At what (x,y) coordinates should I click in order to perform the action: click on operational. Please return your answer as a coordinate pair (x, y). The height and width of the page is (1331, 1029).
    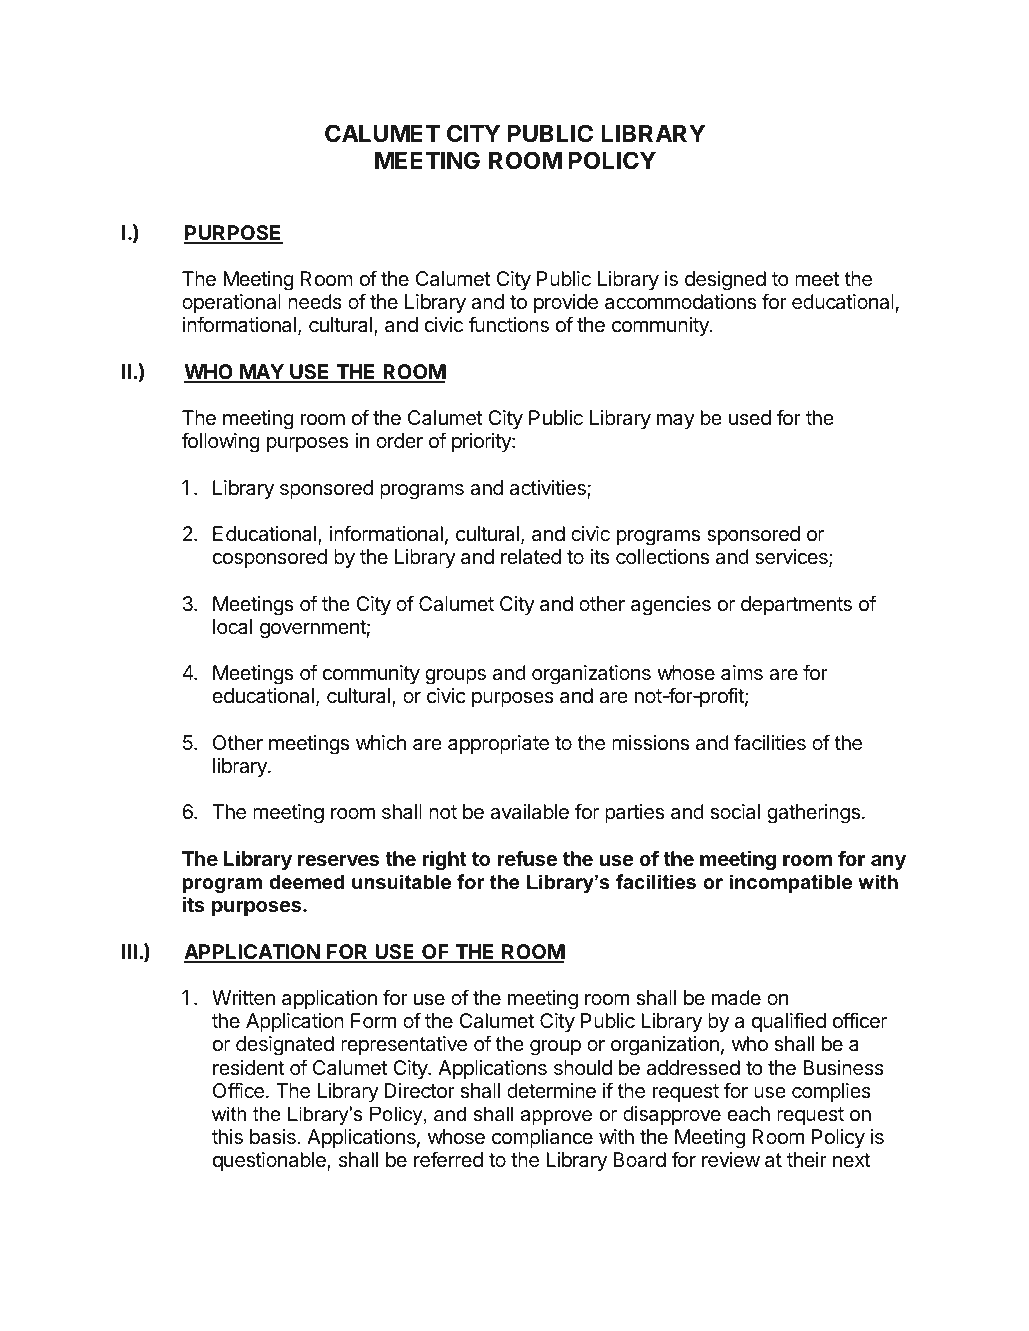
    Looking at the image, I should click on (231, 303).
